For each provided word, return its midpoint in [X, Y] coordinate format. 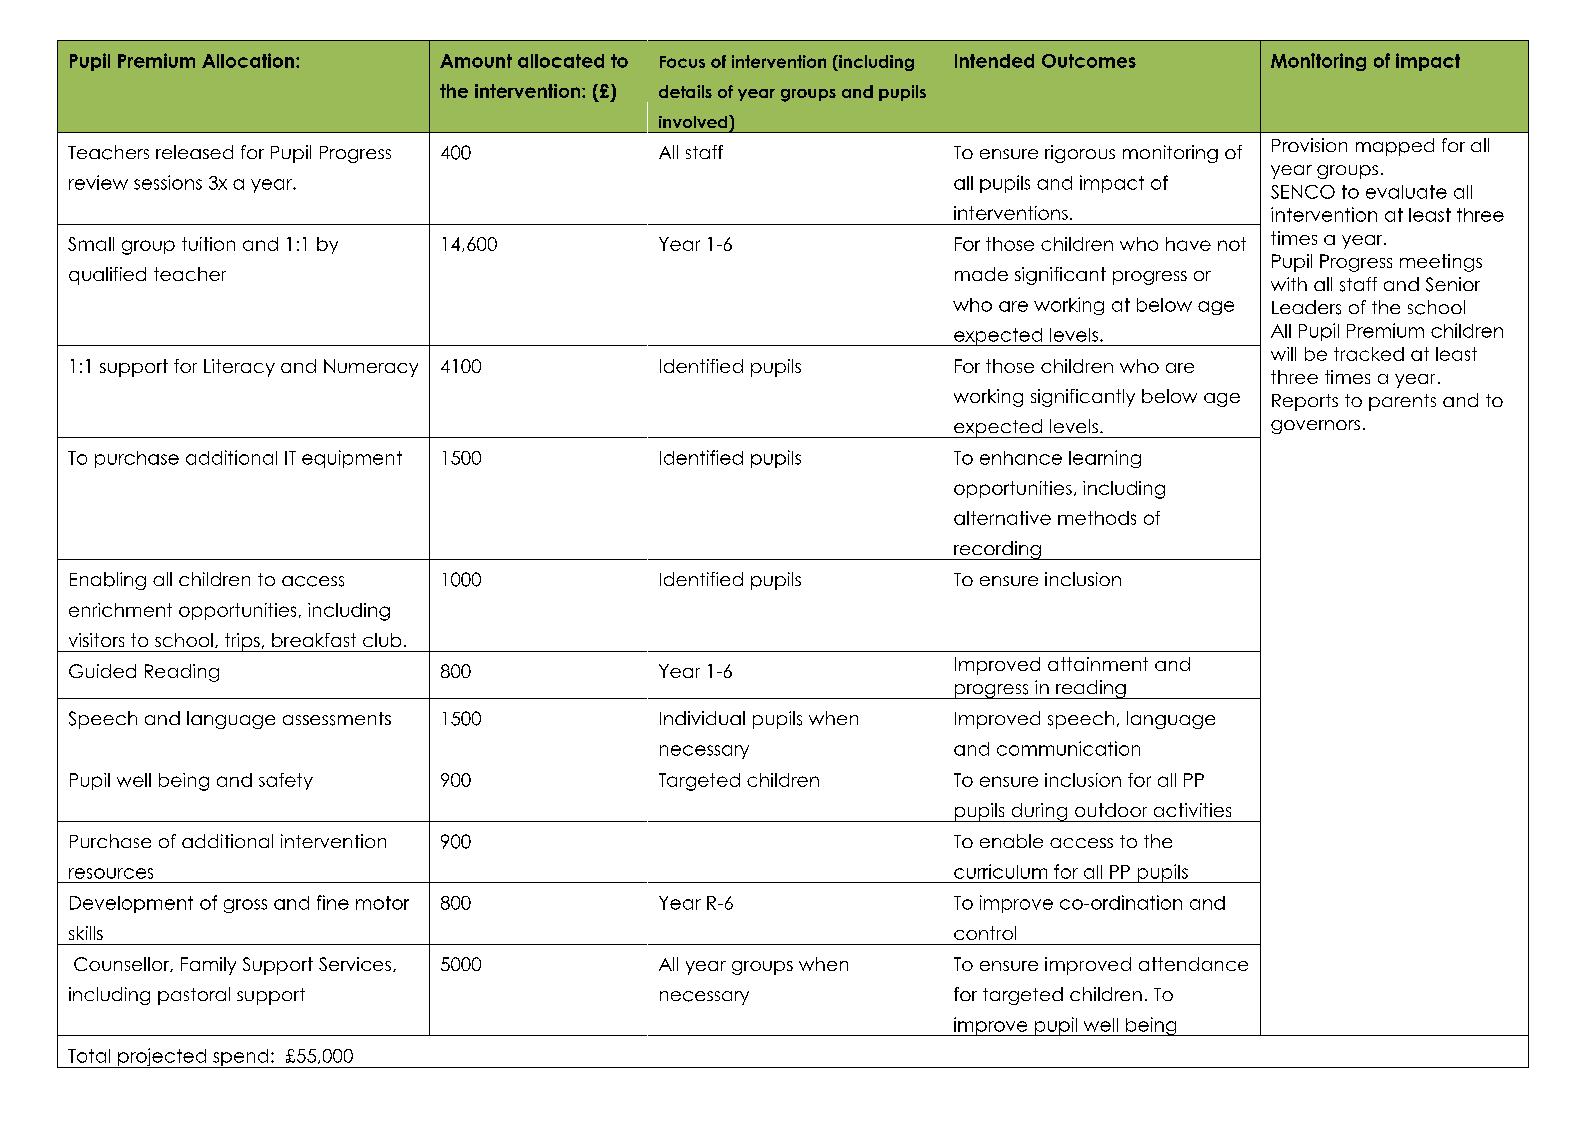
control [985, 933]
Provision [1309, 145]
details [685, 91]
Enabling [108, 581]
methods [1097, 518]
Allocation [248, 60]
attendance [1193, 964]
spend [241, 1058]
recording [997, 550]
